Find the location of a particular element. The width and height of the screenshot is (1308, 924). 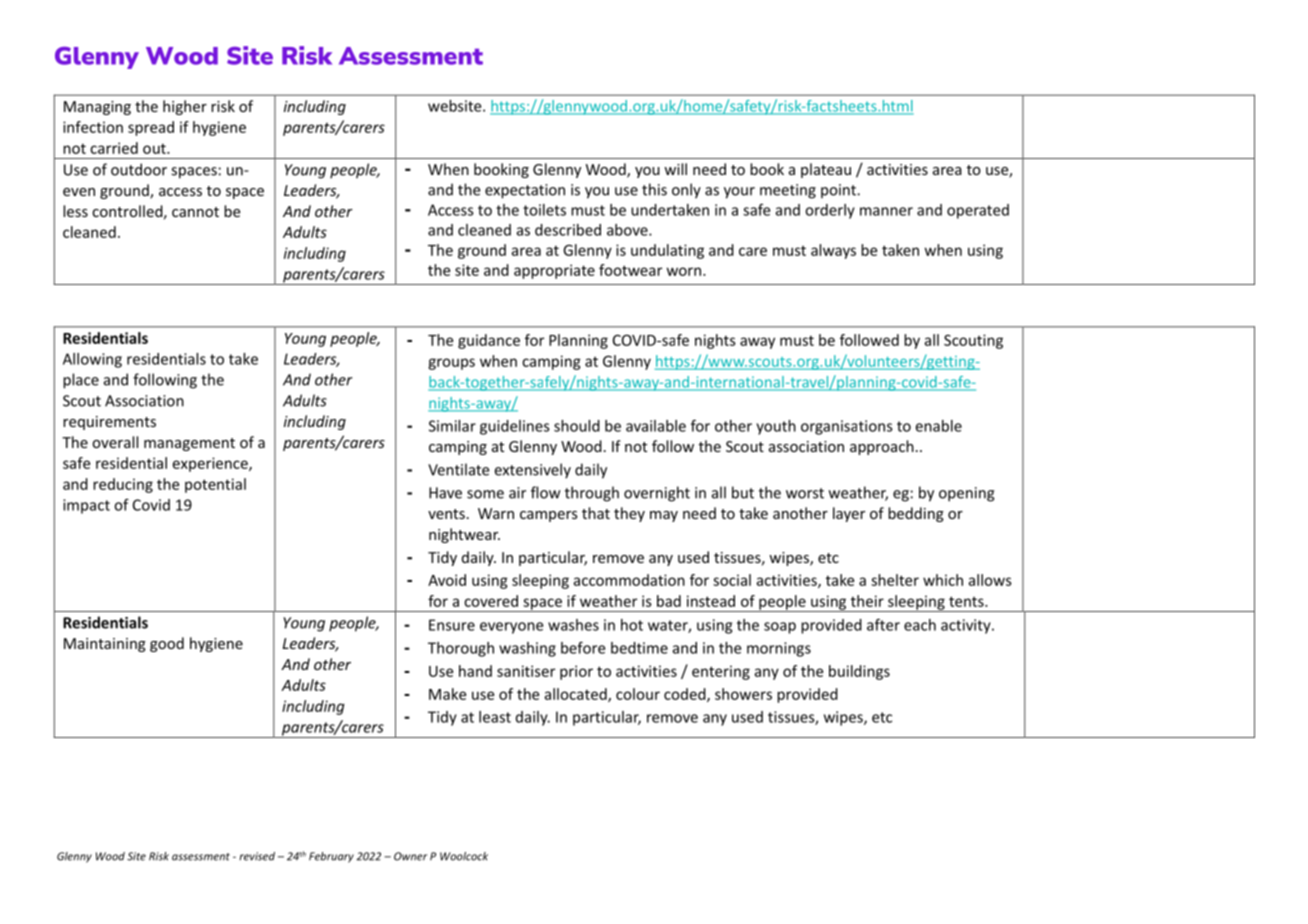

appropriate is located at coordinates (554, 271).
